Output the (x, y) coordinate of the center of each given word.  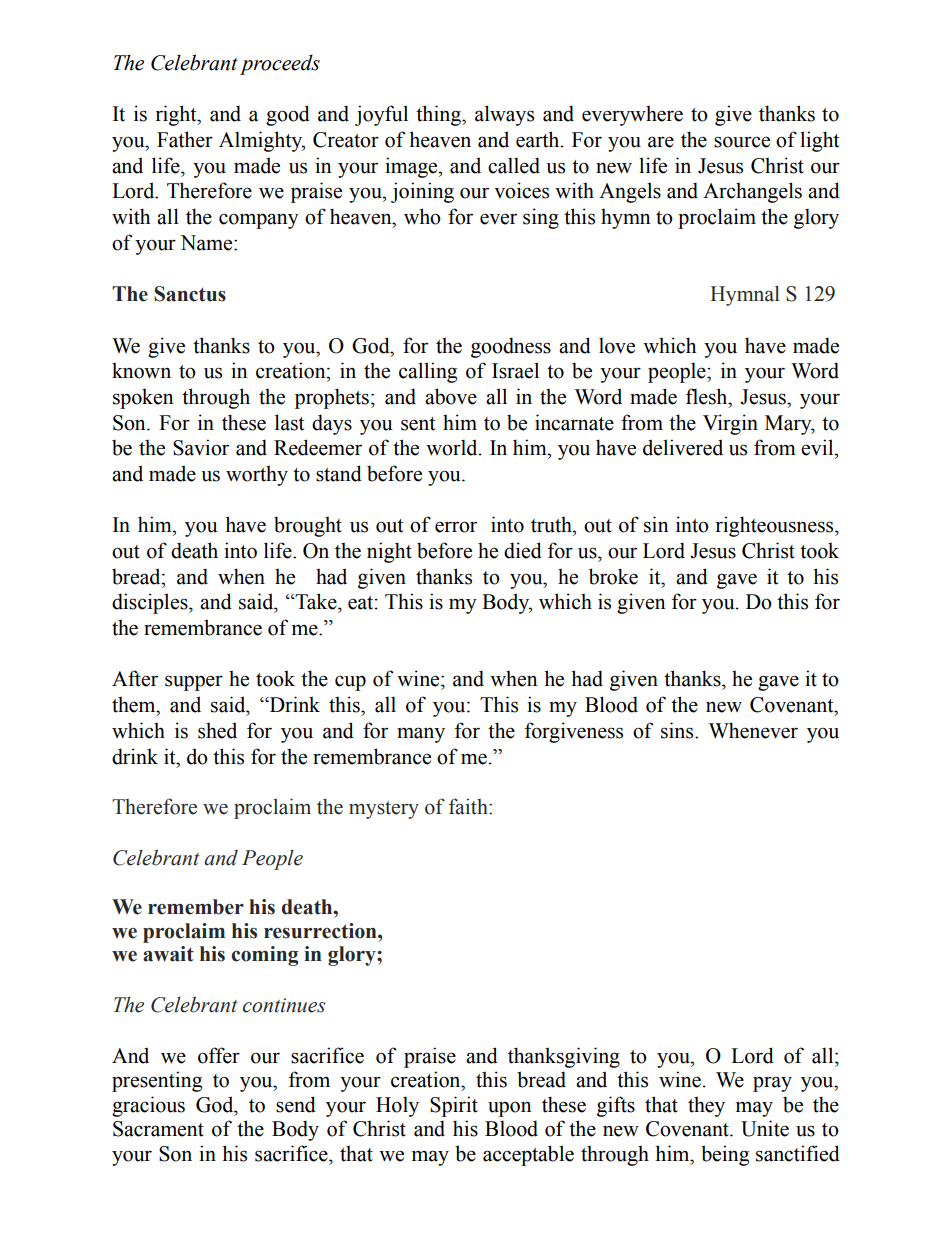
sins (678, 730)
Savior (201, 447)
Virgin (730, 424)
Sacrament (158, 1129)
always (504, 115)
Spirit (454, 1106)
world (453, 447)
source (742, 142)
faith (469, 806)
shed (217, 730)
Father (185, 139)
